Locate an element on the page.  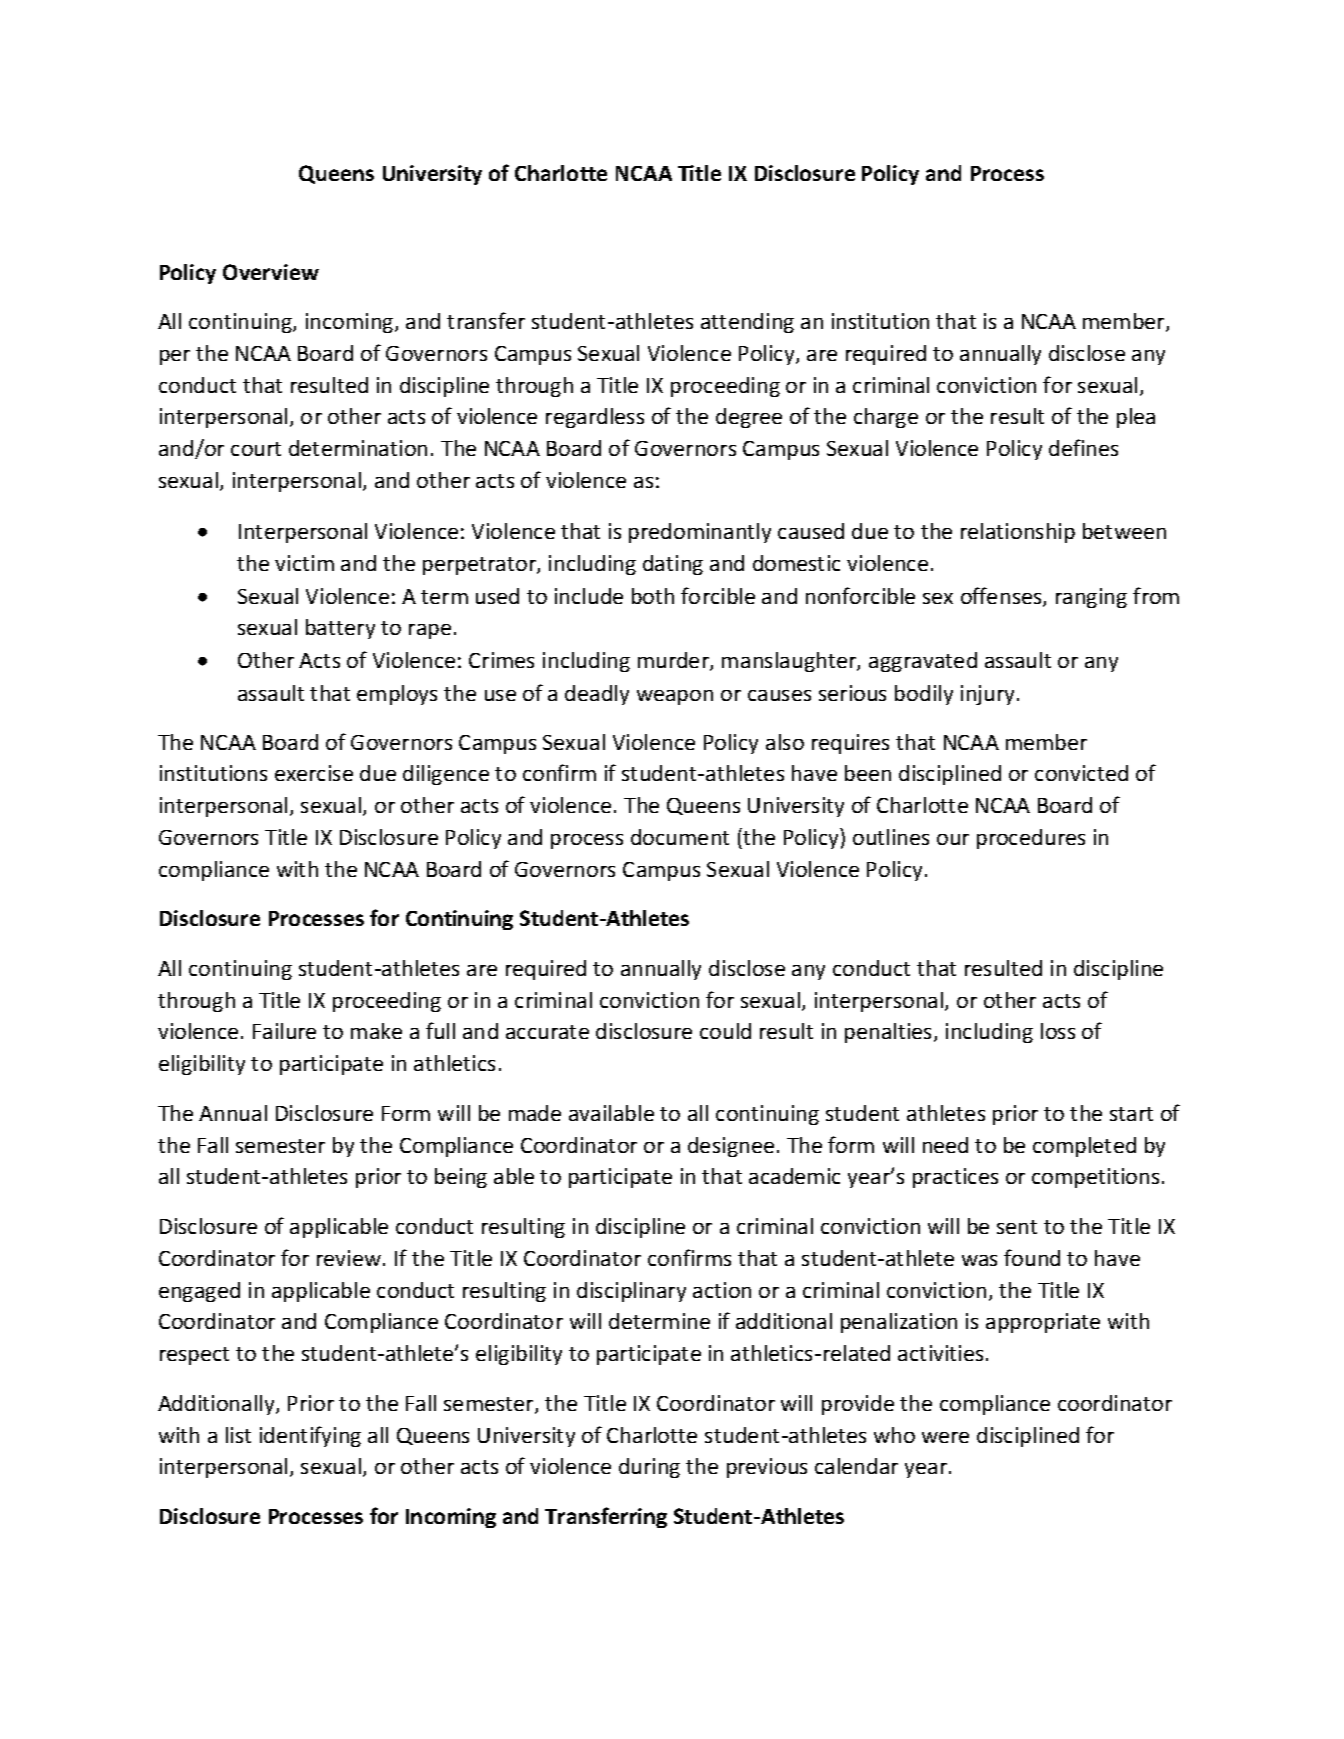
completed is located at coordinates (1084, 1147).
